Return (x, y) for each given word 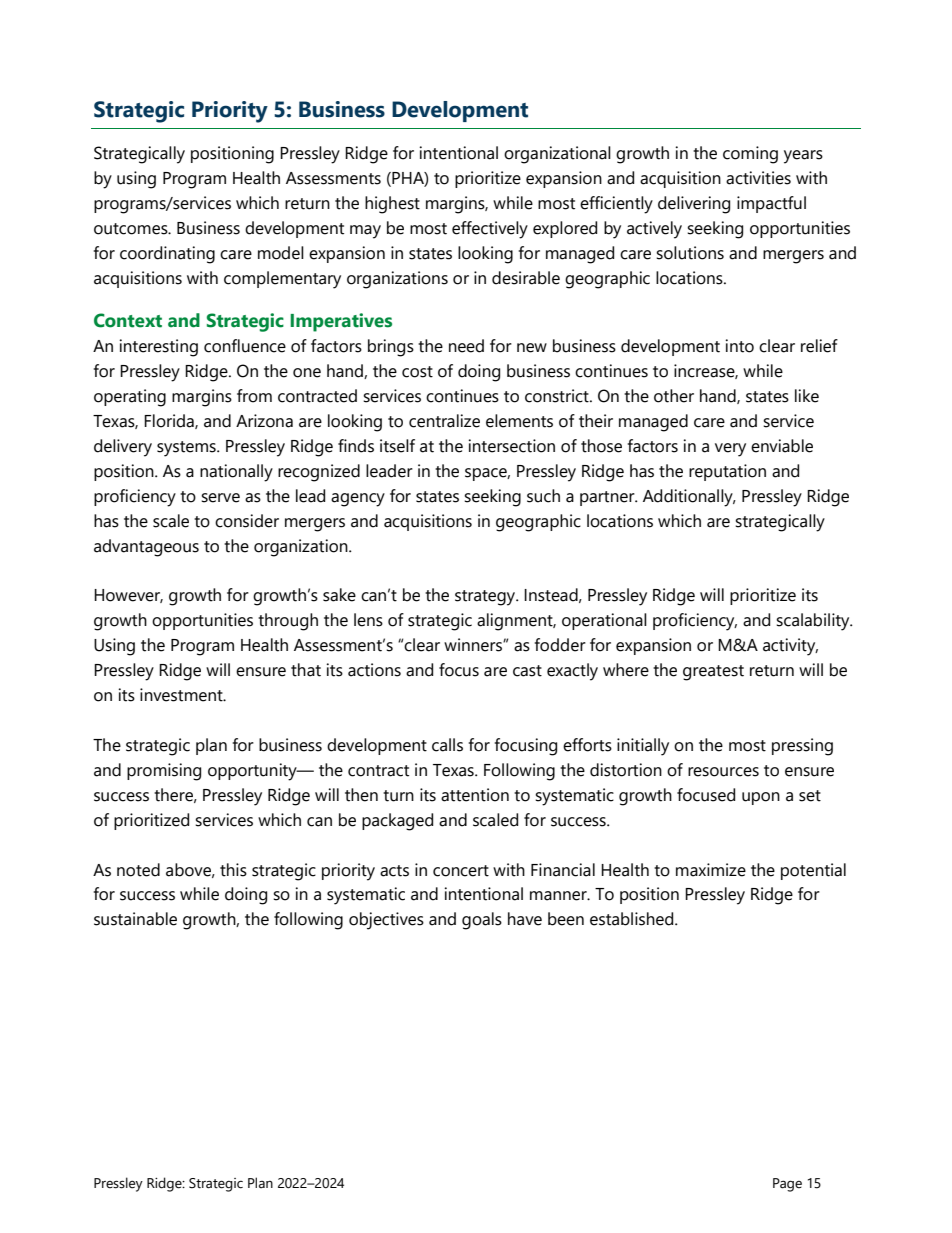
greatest (713, 673)
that (306, 670)
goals (482, 921)
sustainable (135, 919)
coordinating (167, 255)
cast (527, 671)
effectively (490, 230)
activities (758, 178)
